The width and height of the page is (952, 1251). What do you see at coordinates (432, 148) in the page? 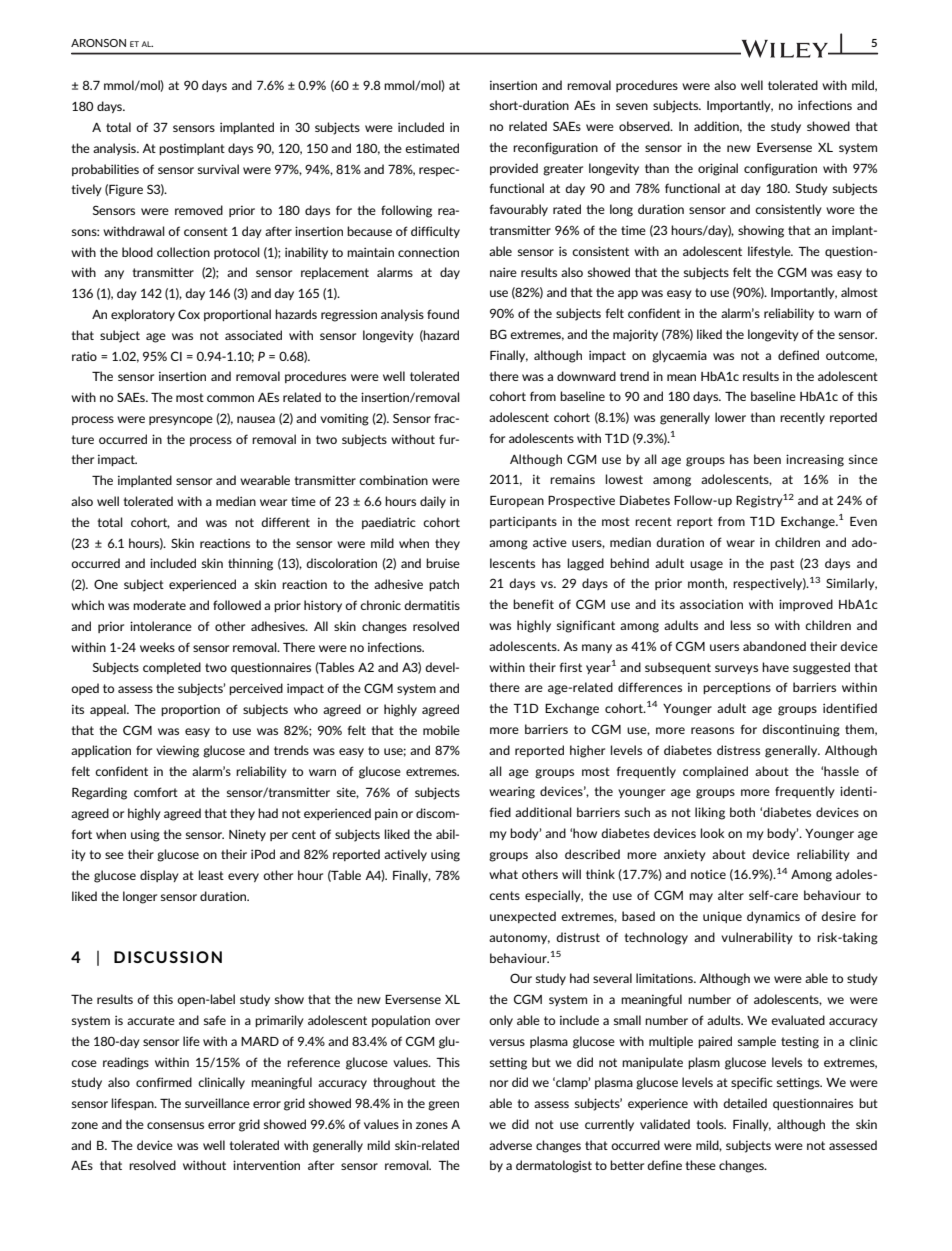
I see `estimated` at bounding box center [432, 148].
